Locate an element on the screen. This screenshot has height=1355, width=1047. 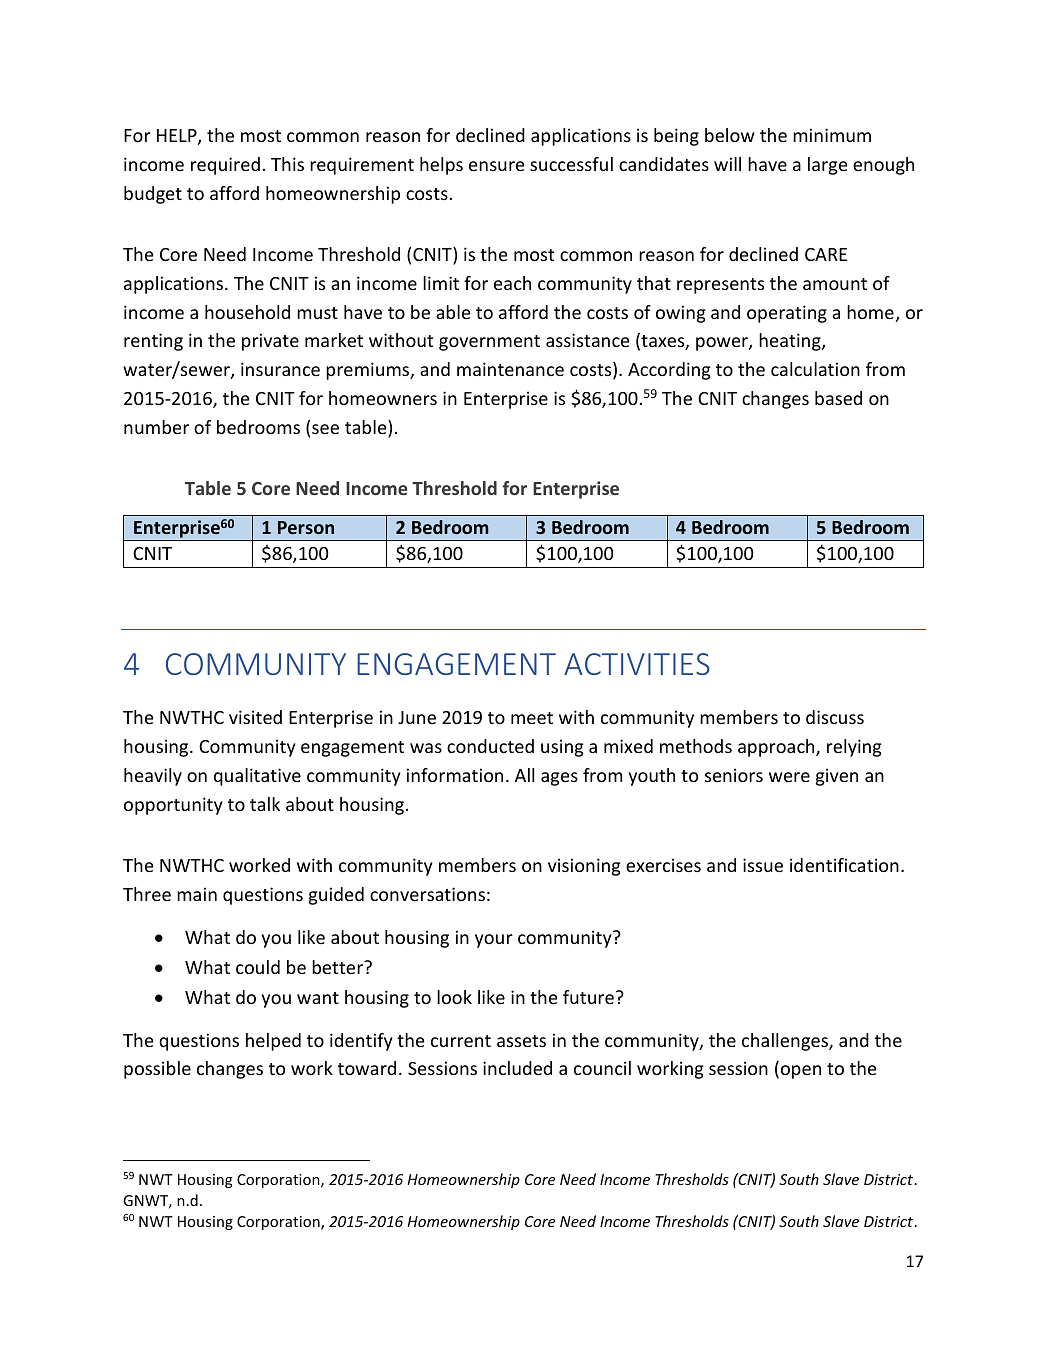
number is located at coordinates (156, 427).
